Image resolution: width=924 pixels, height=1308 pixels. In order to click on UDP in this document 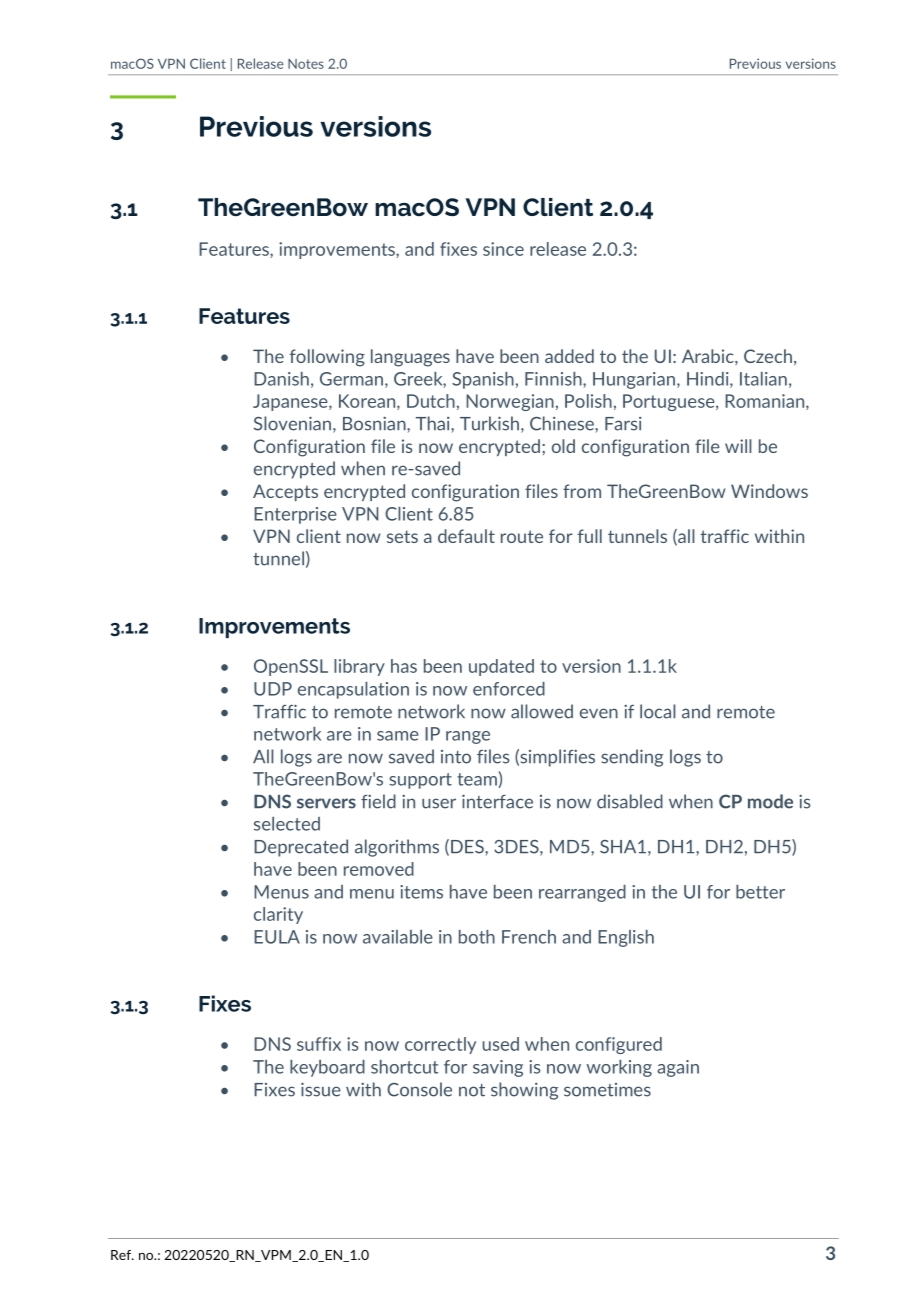, I will do `click(273, 689)`.
